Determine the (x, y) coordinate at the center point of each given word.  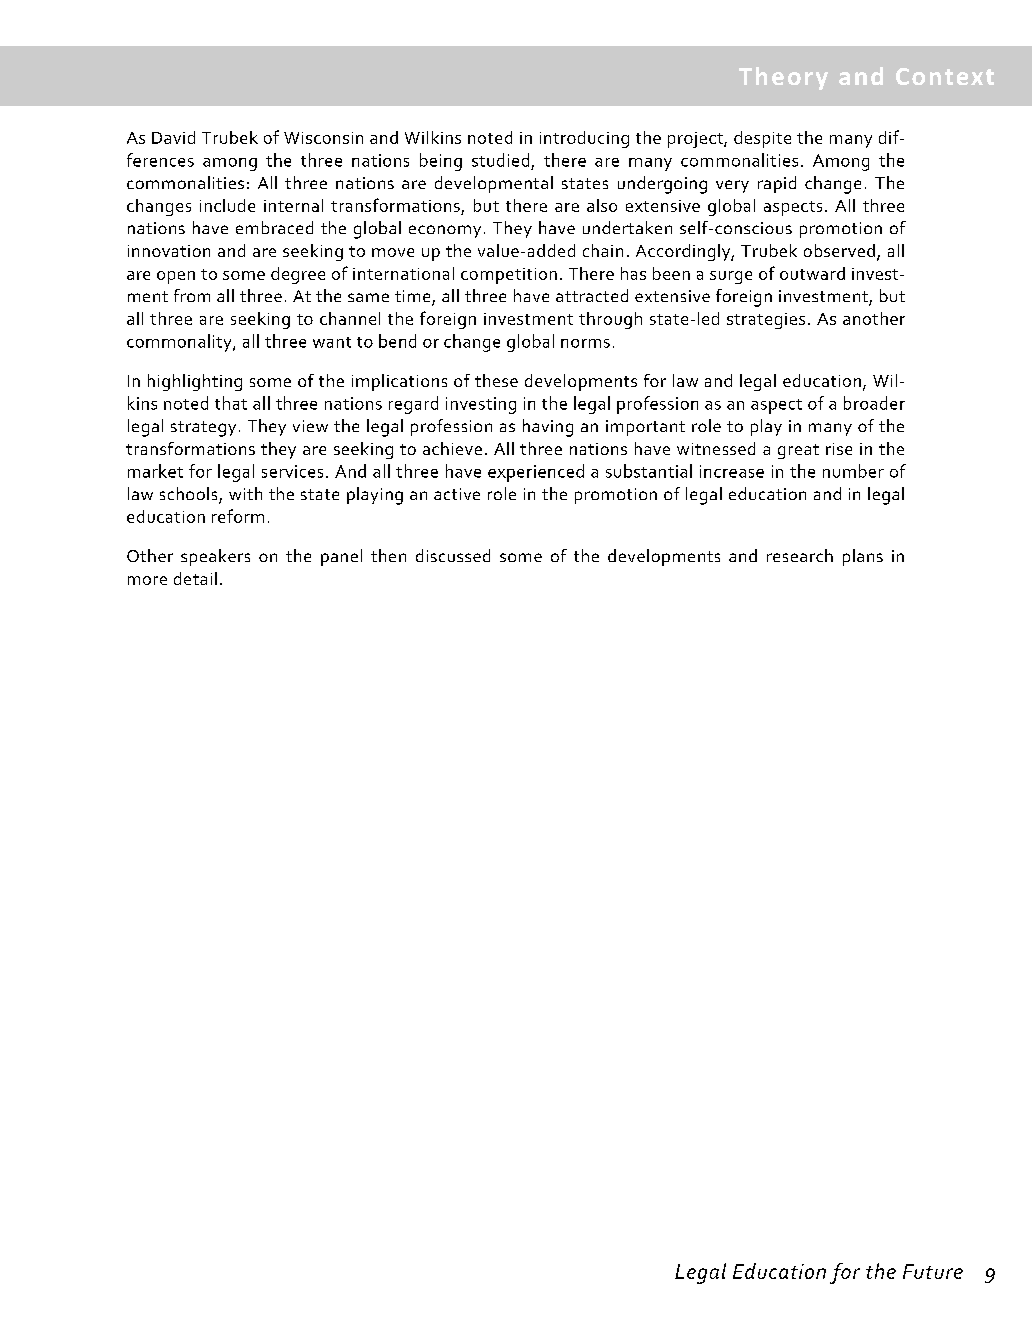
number (853, 471)
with (245, 493)
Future (933, 1271)
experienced (536, 473)
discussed (453, 555)
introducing (584, 139)
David (173, 137)
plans (863, 557)
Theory (783, 78)
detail (195, 578)
